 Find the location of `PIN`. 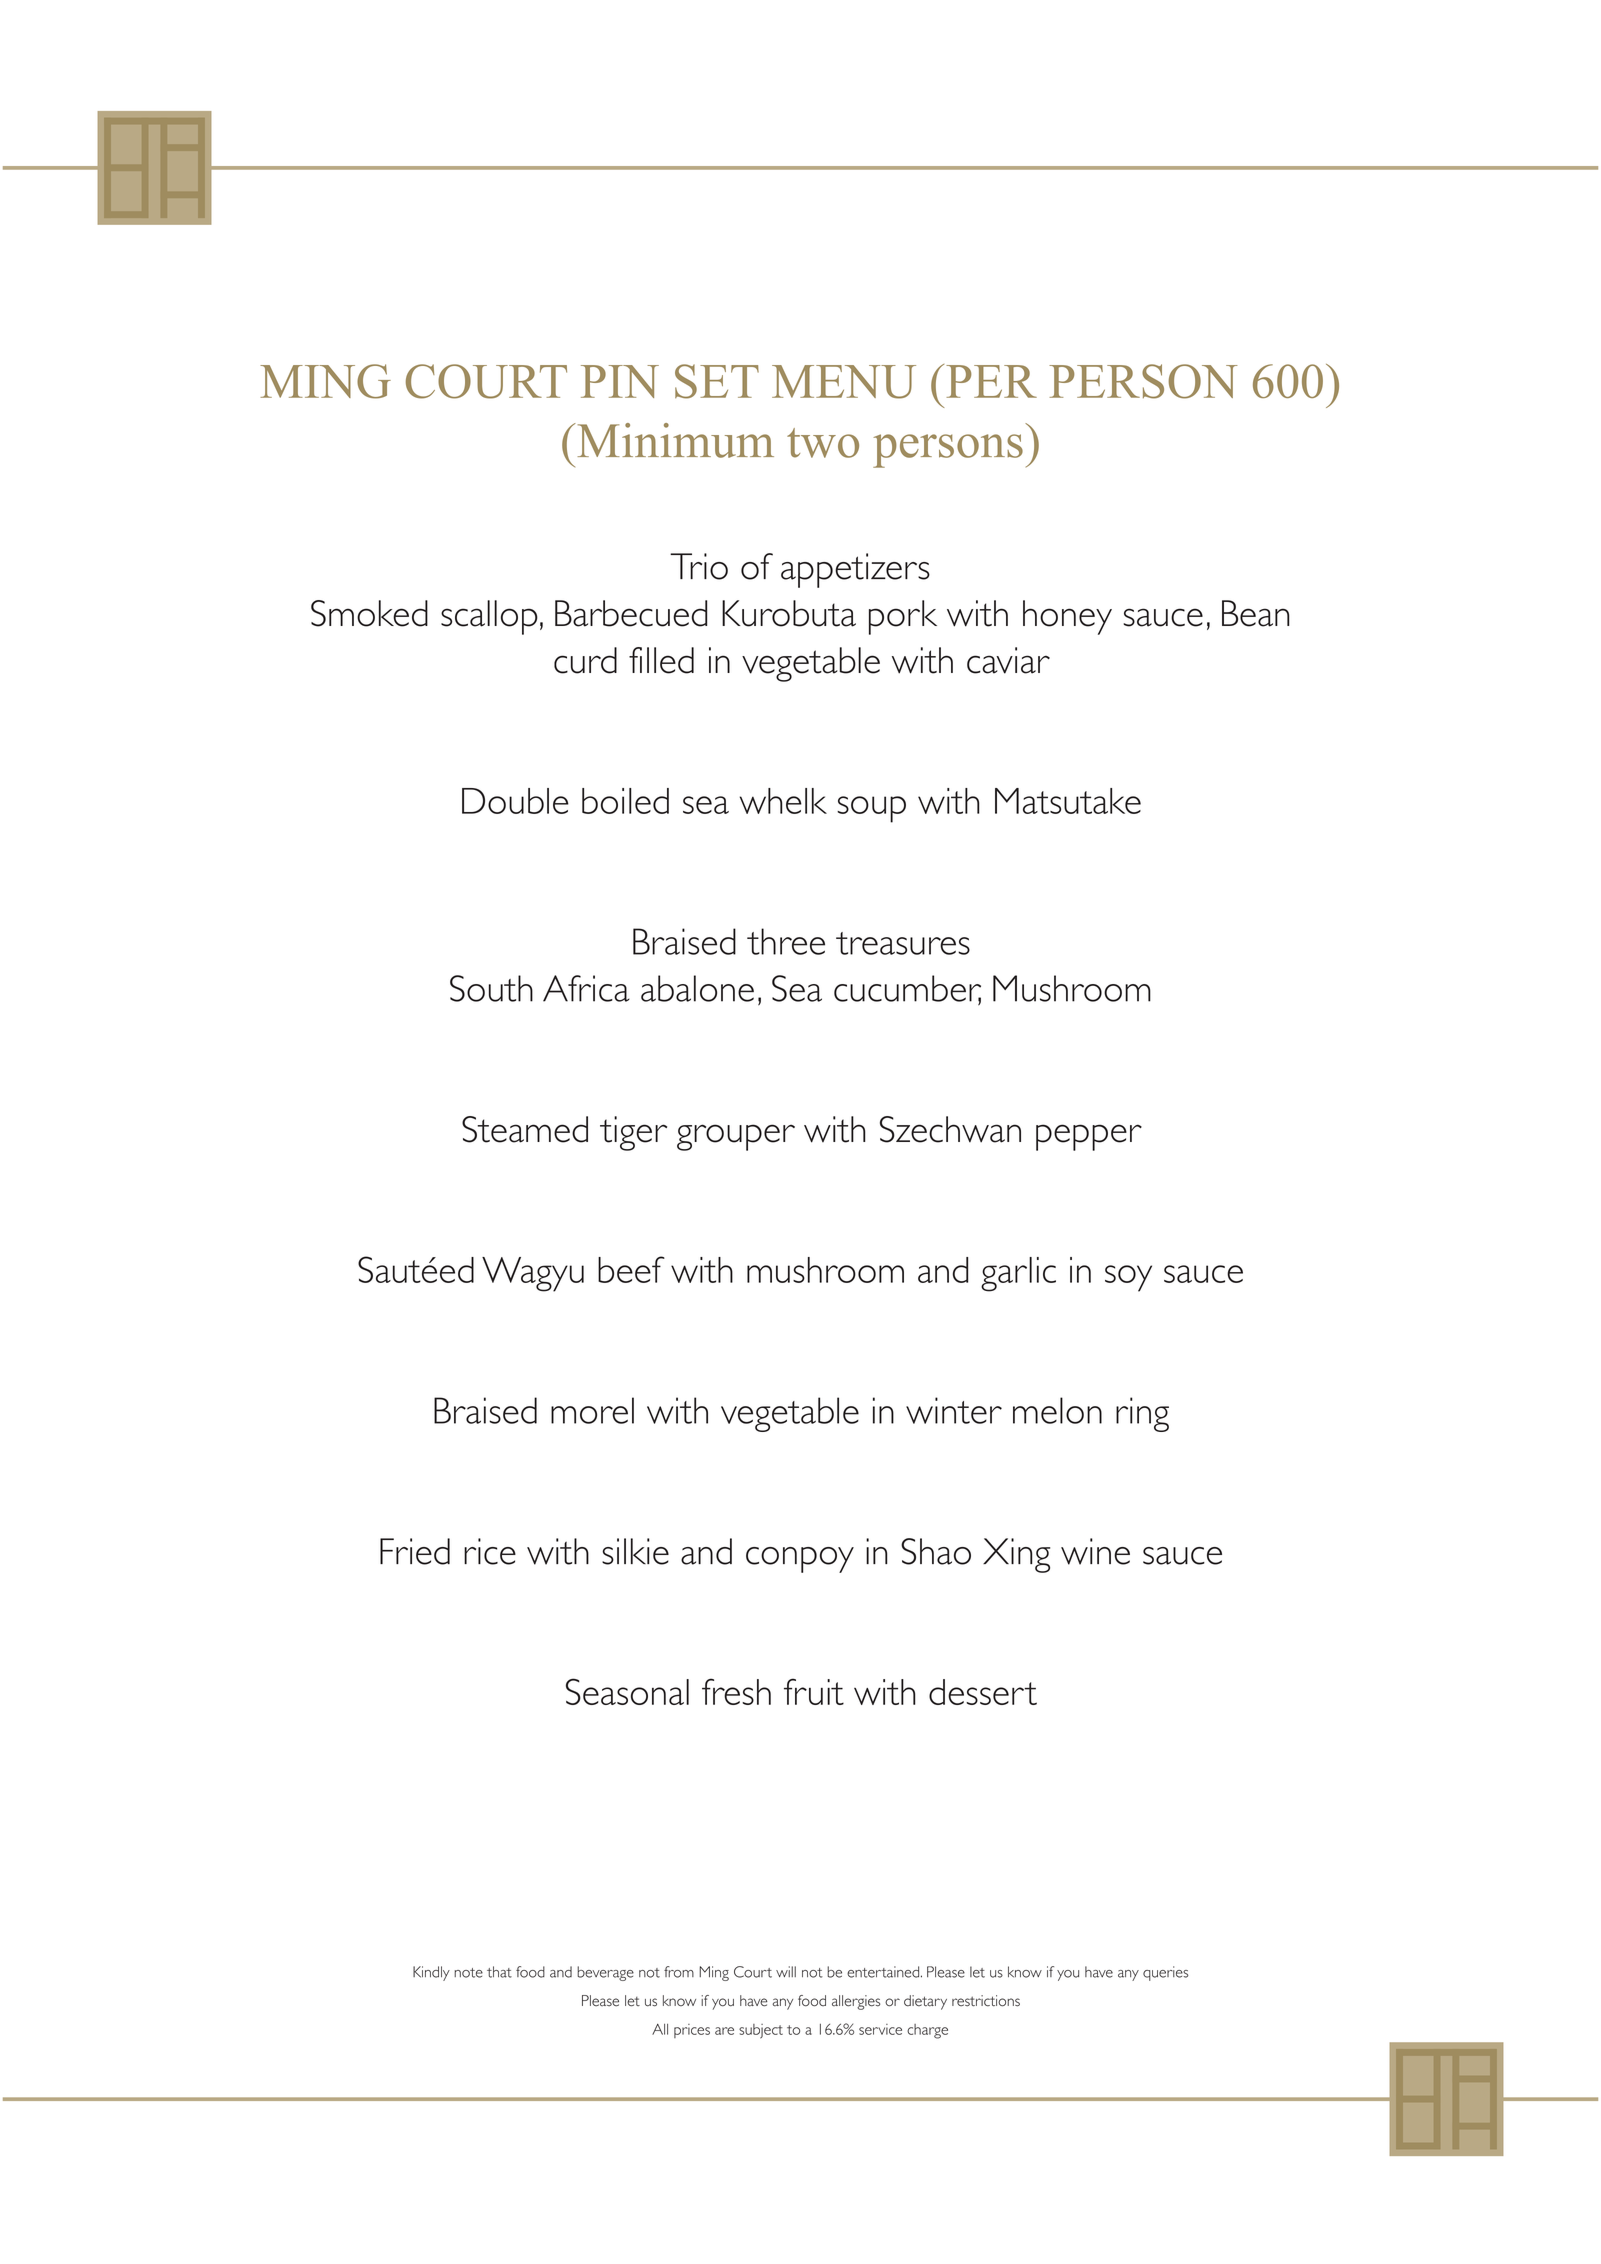

PIN is located at coordinates (620, 381).
